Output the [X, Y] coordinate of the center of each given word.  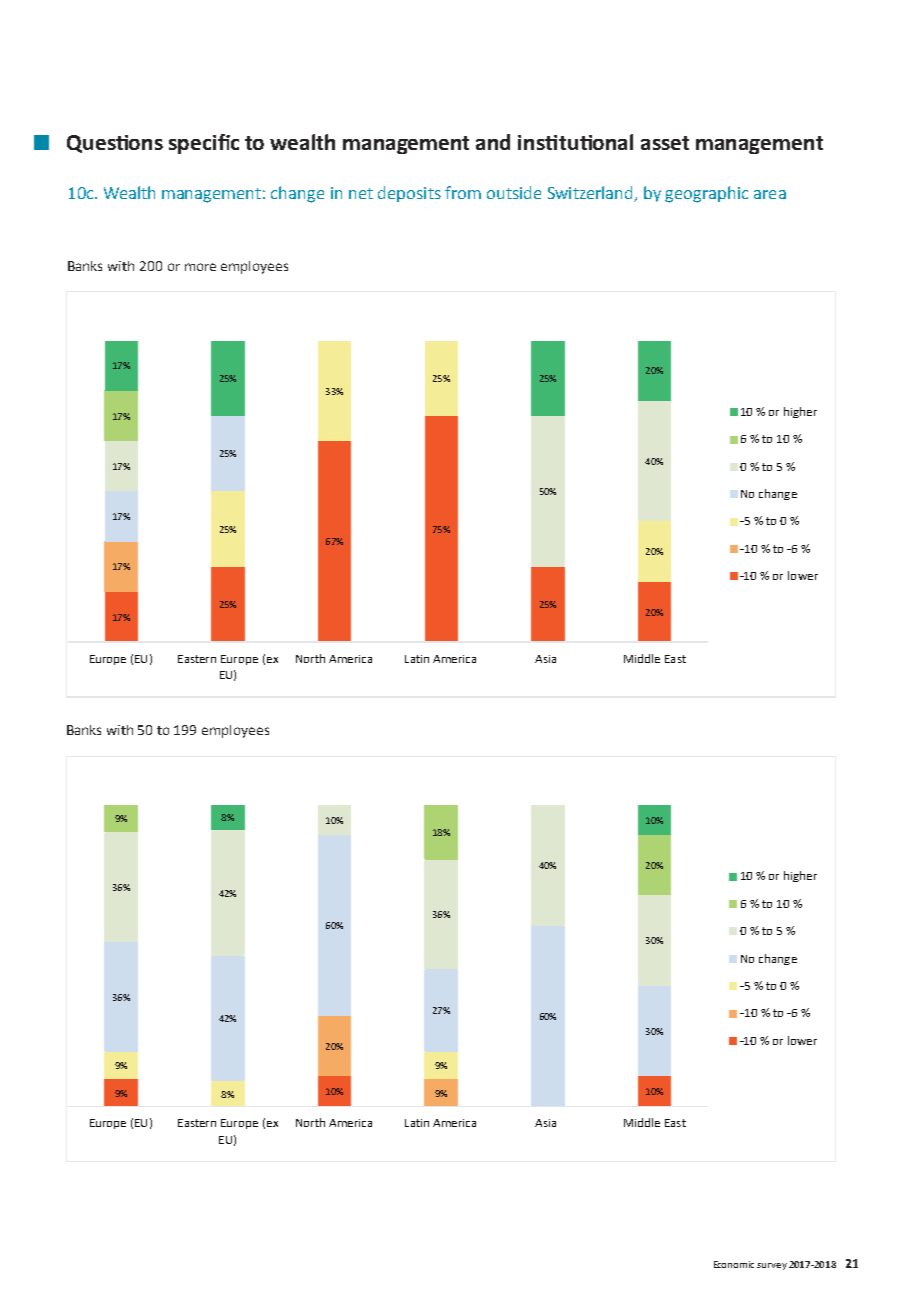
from [463, 192]
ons [146, 144]
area [770, 194]
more [200, 267]
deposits [409, 194]
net [361, 193]
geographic [706, 194]
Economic [734, 1264]
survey [772, 1266]
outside [514, 192]
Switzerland [591, 194]
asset [665, 143]
